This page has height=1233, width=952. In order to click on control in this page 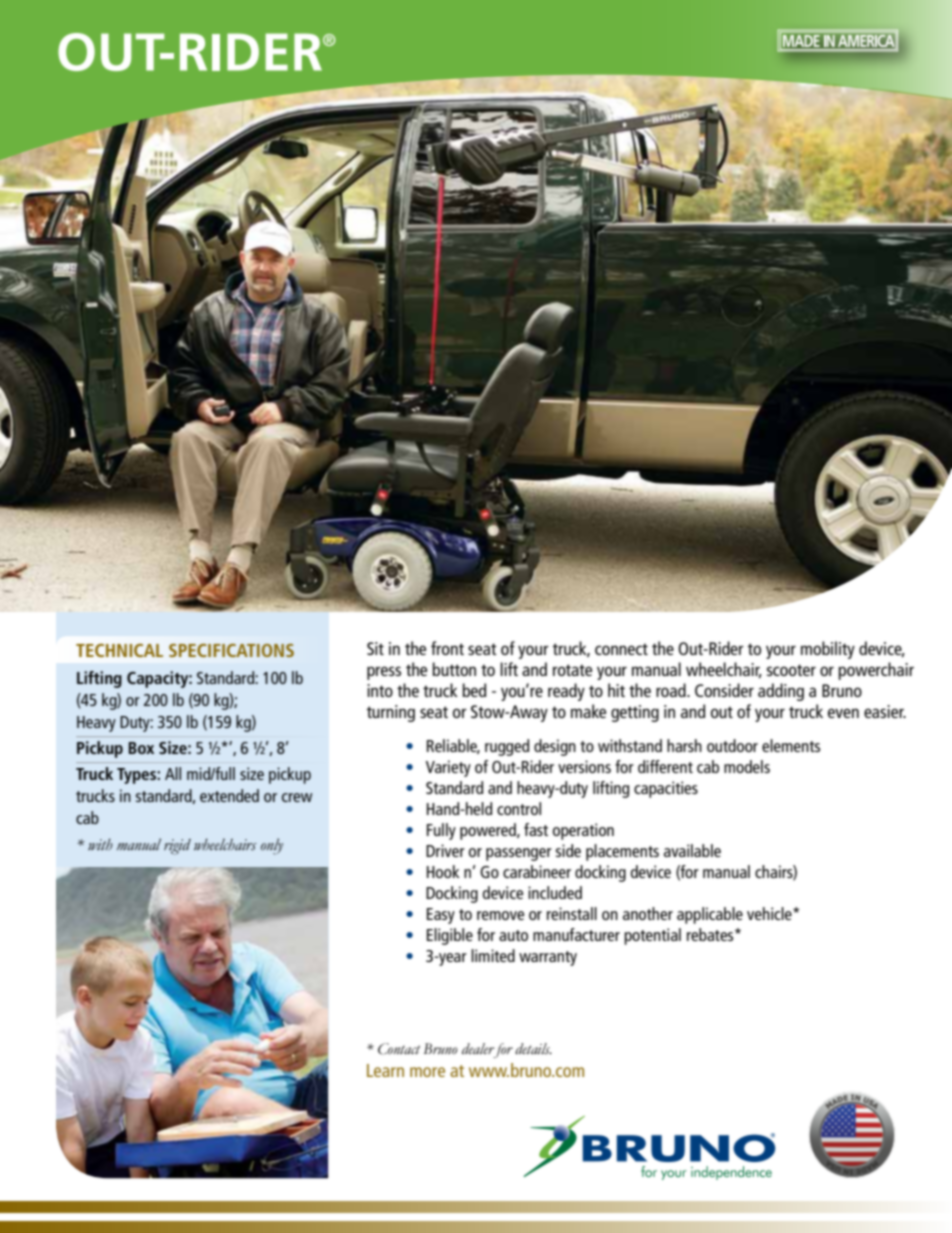, I will do `click(519, 808)`.
